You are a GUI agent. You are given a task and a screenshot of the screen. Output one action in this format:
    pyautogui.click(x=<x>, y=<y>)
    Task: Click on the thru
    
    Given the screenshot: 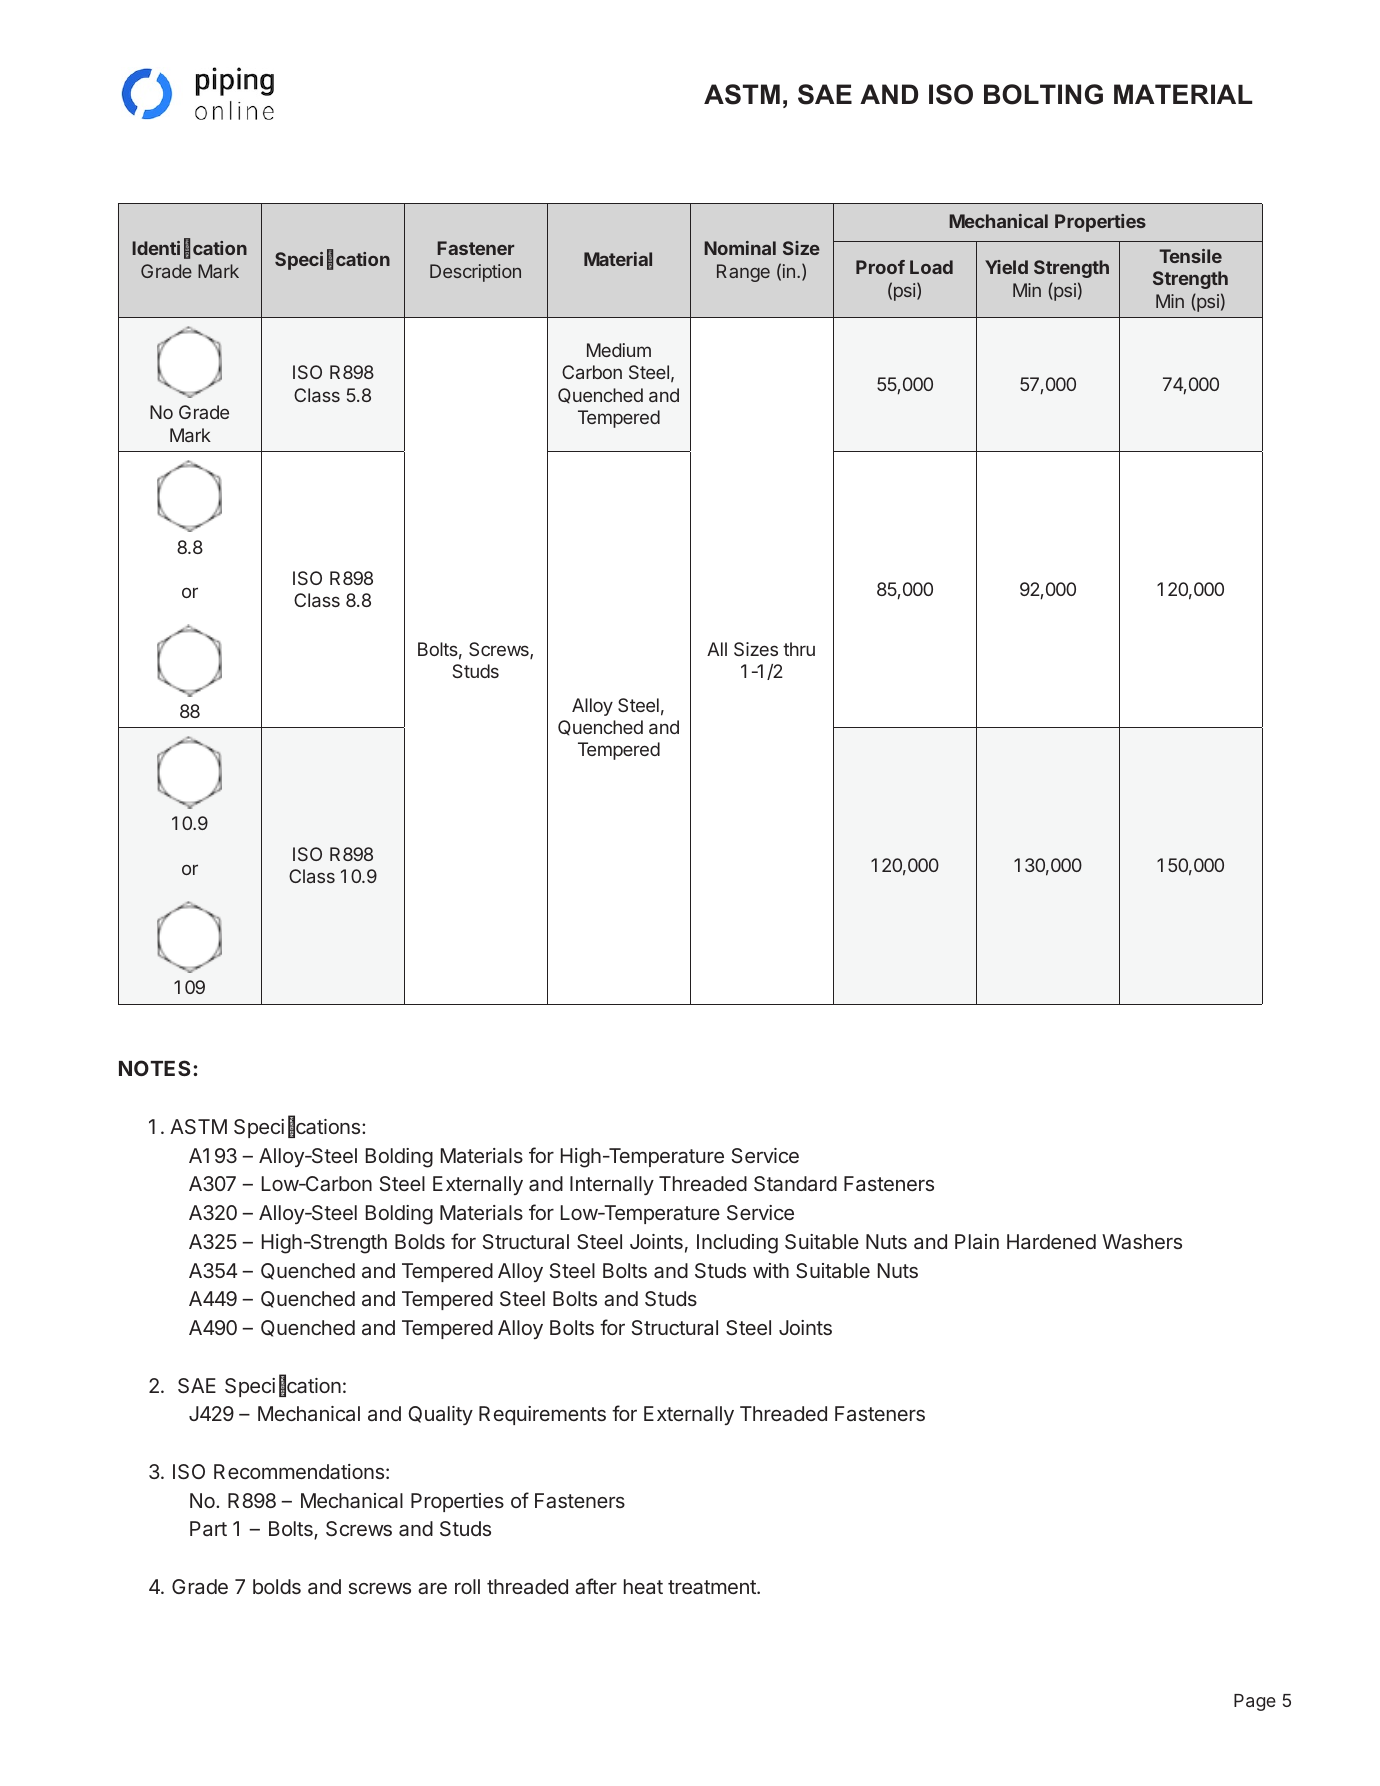 What is the action you would take?
    pyautogui.click(x=799, y=649)
